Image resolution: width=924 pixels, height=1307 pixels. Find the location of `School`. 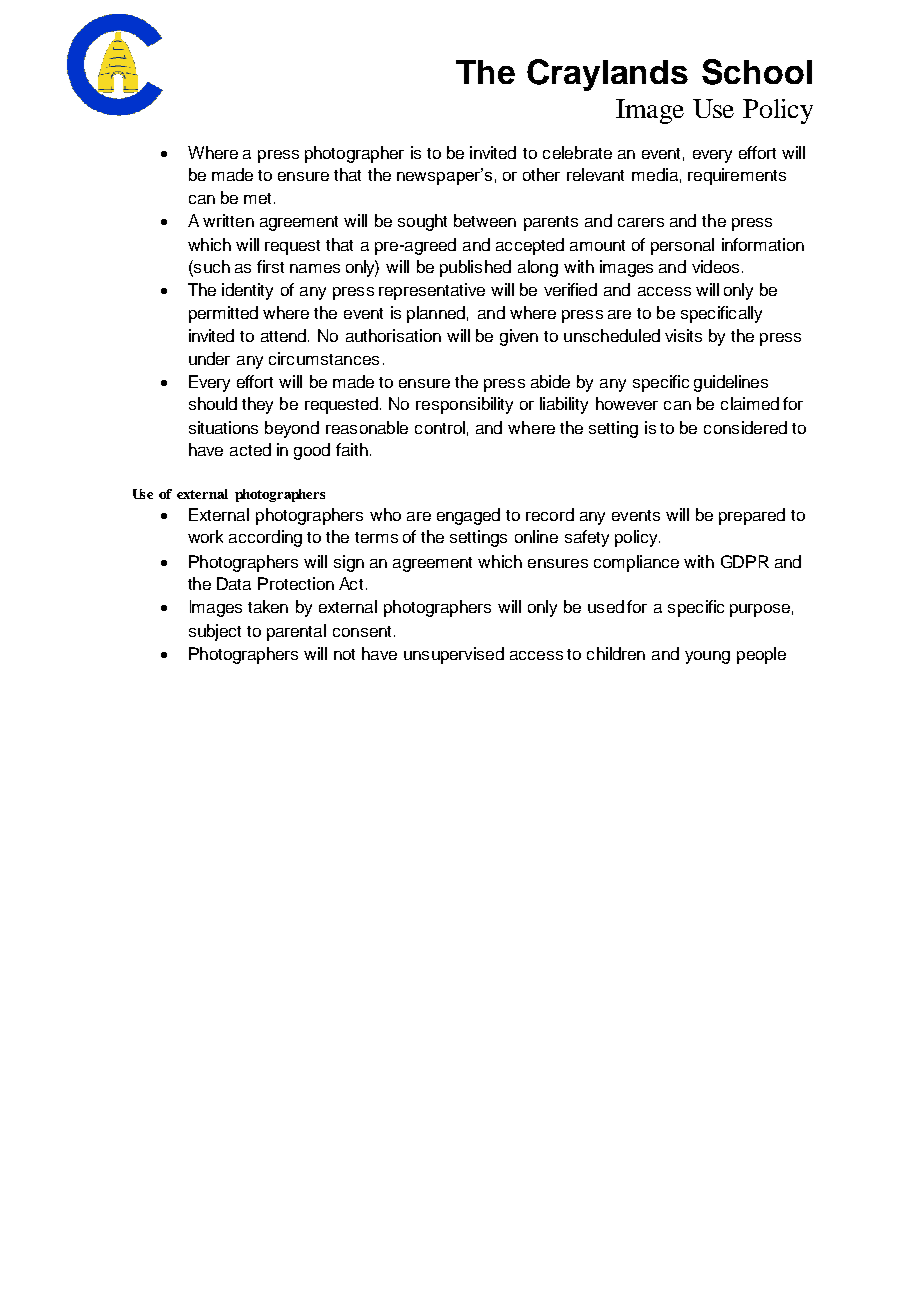

School is located at coordinates (757, 72).
